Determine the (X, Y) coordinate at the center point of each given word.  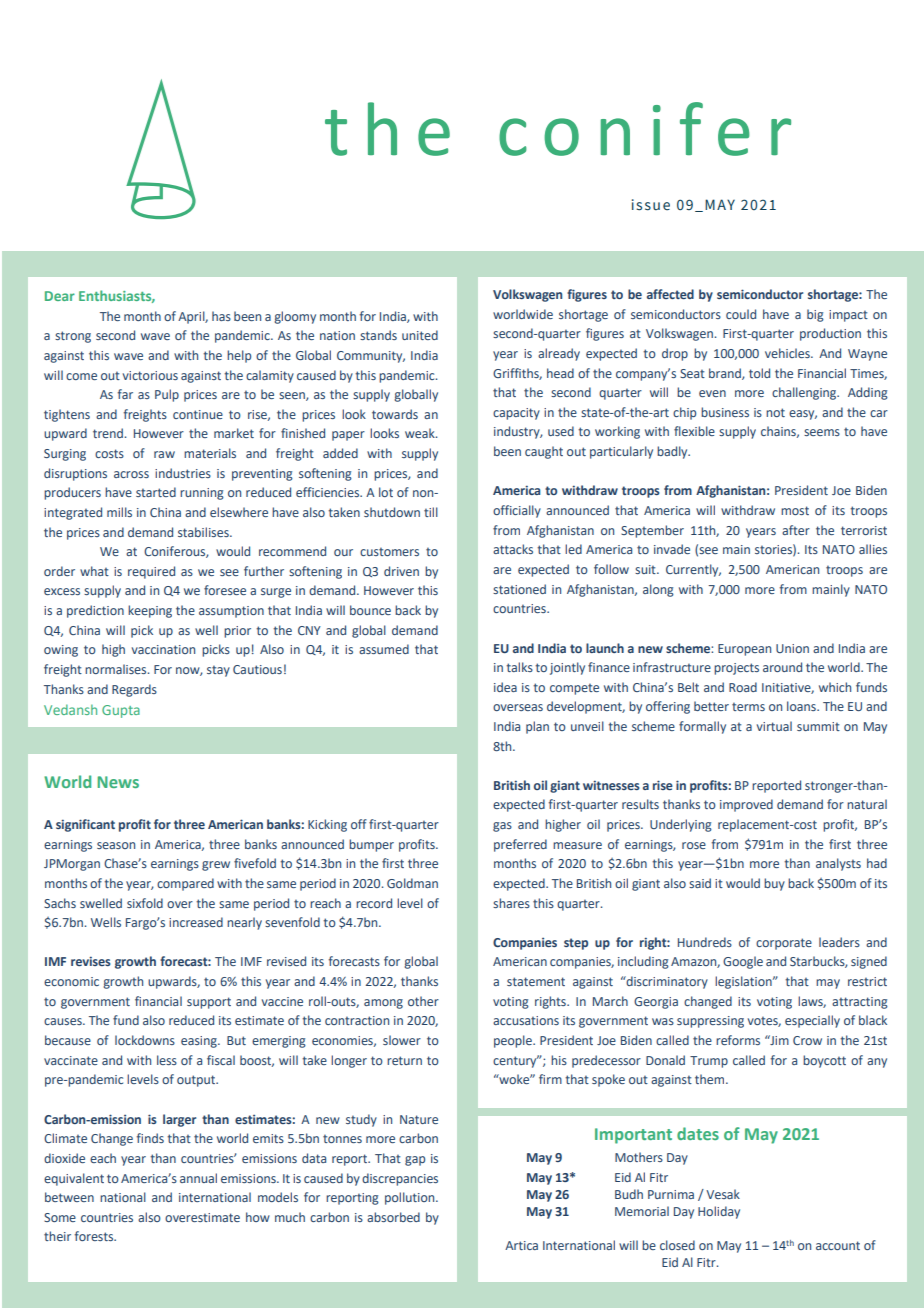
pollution (411, 1198)
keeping (150, 611)
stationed (519, 589)
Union (792, 648)
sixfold (145, 903)
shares (511, 903)
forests (95, 1236)
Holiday (719, 1212)
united (420, 335)
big (815, 315)
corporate (784, 944)
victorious (150, 375)
